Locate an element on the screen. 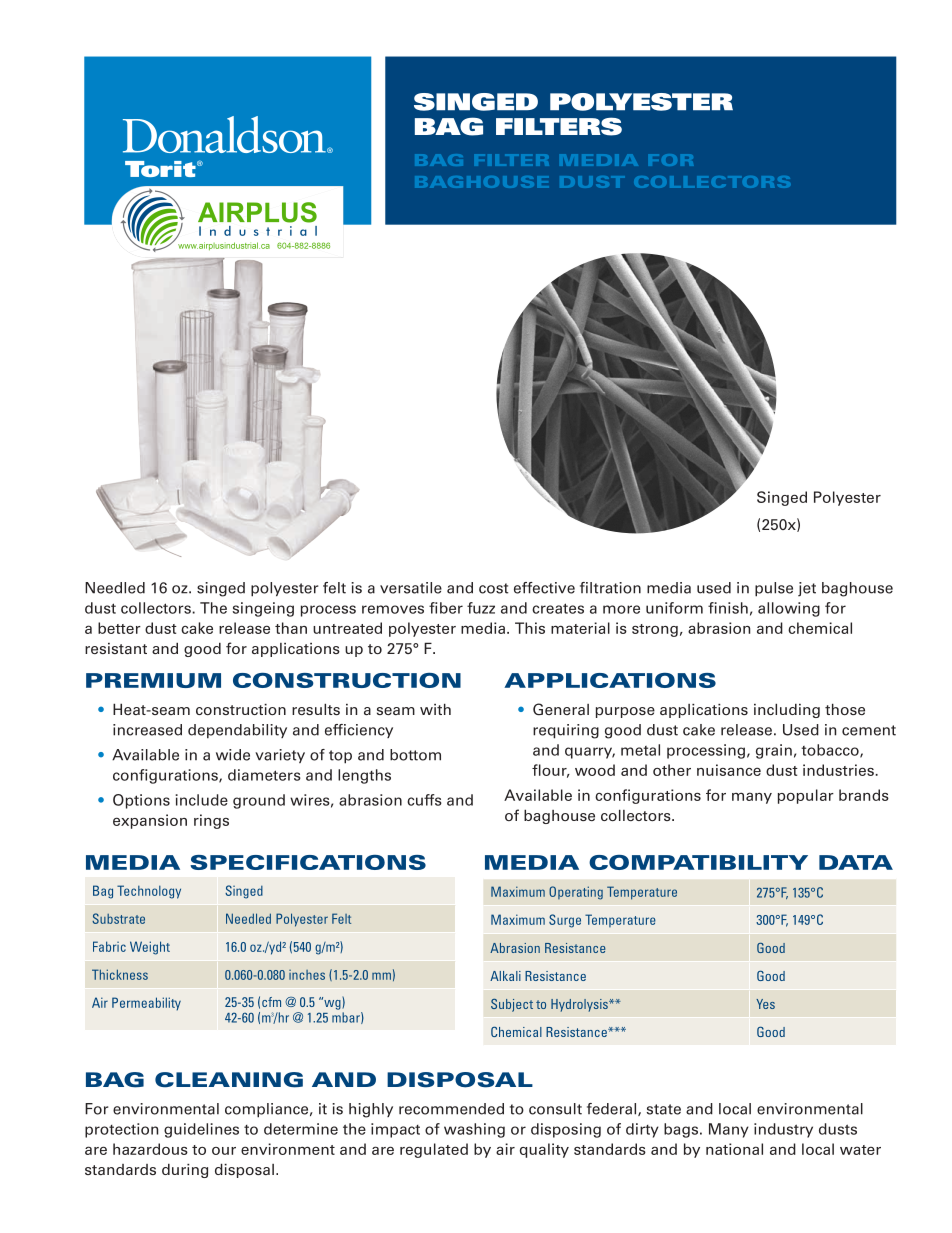 The image size is (952, 1233). DATA is located at coordinates (856, 862).
